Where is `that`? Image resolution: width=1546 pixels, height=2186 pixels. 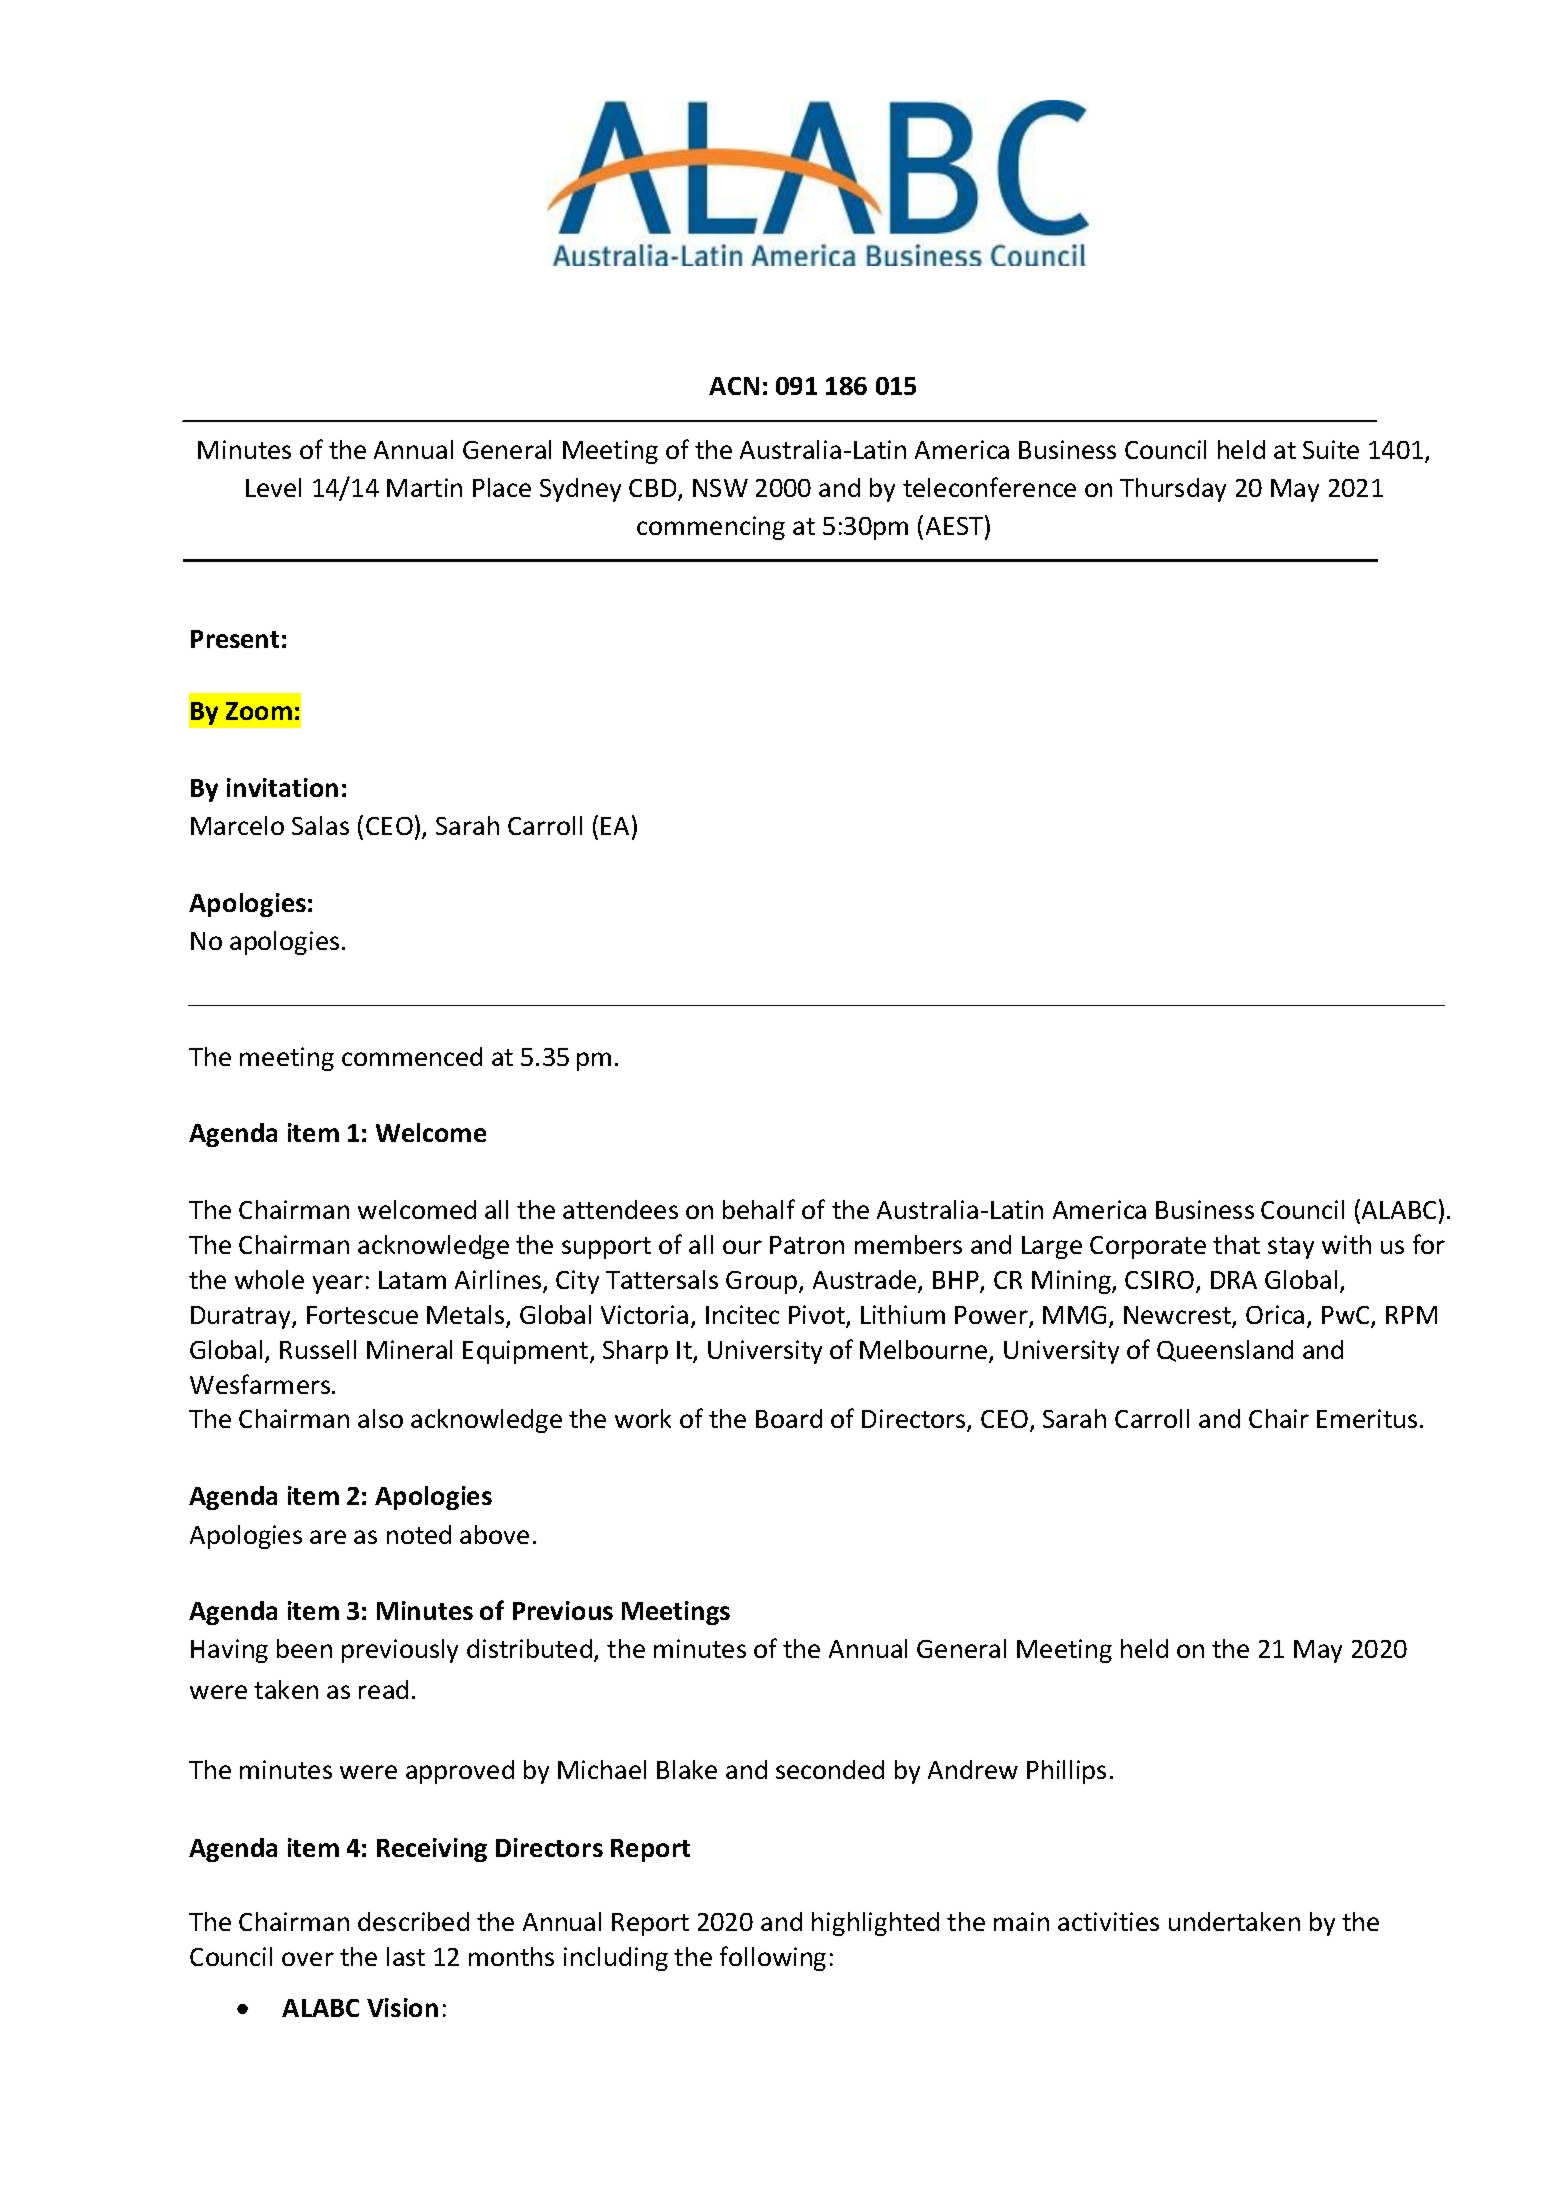
that is located at coordinates (1236, 1244).
